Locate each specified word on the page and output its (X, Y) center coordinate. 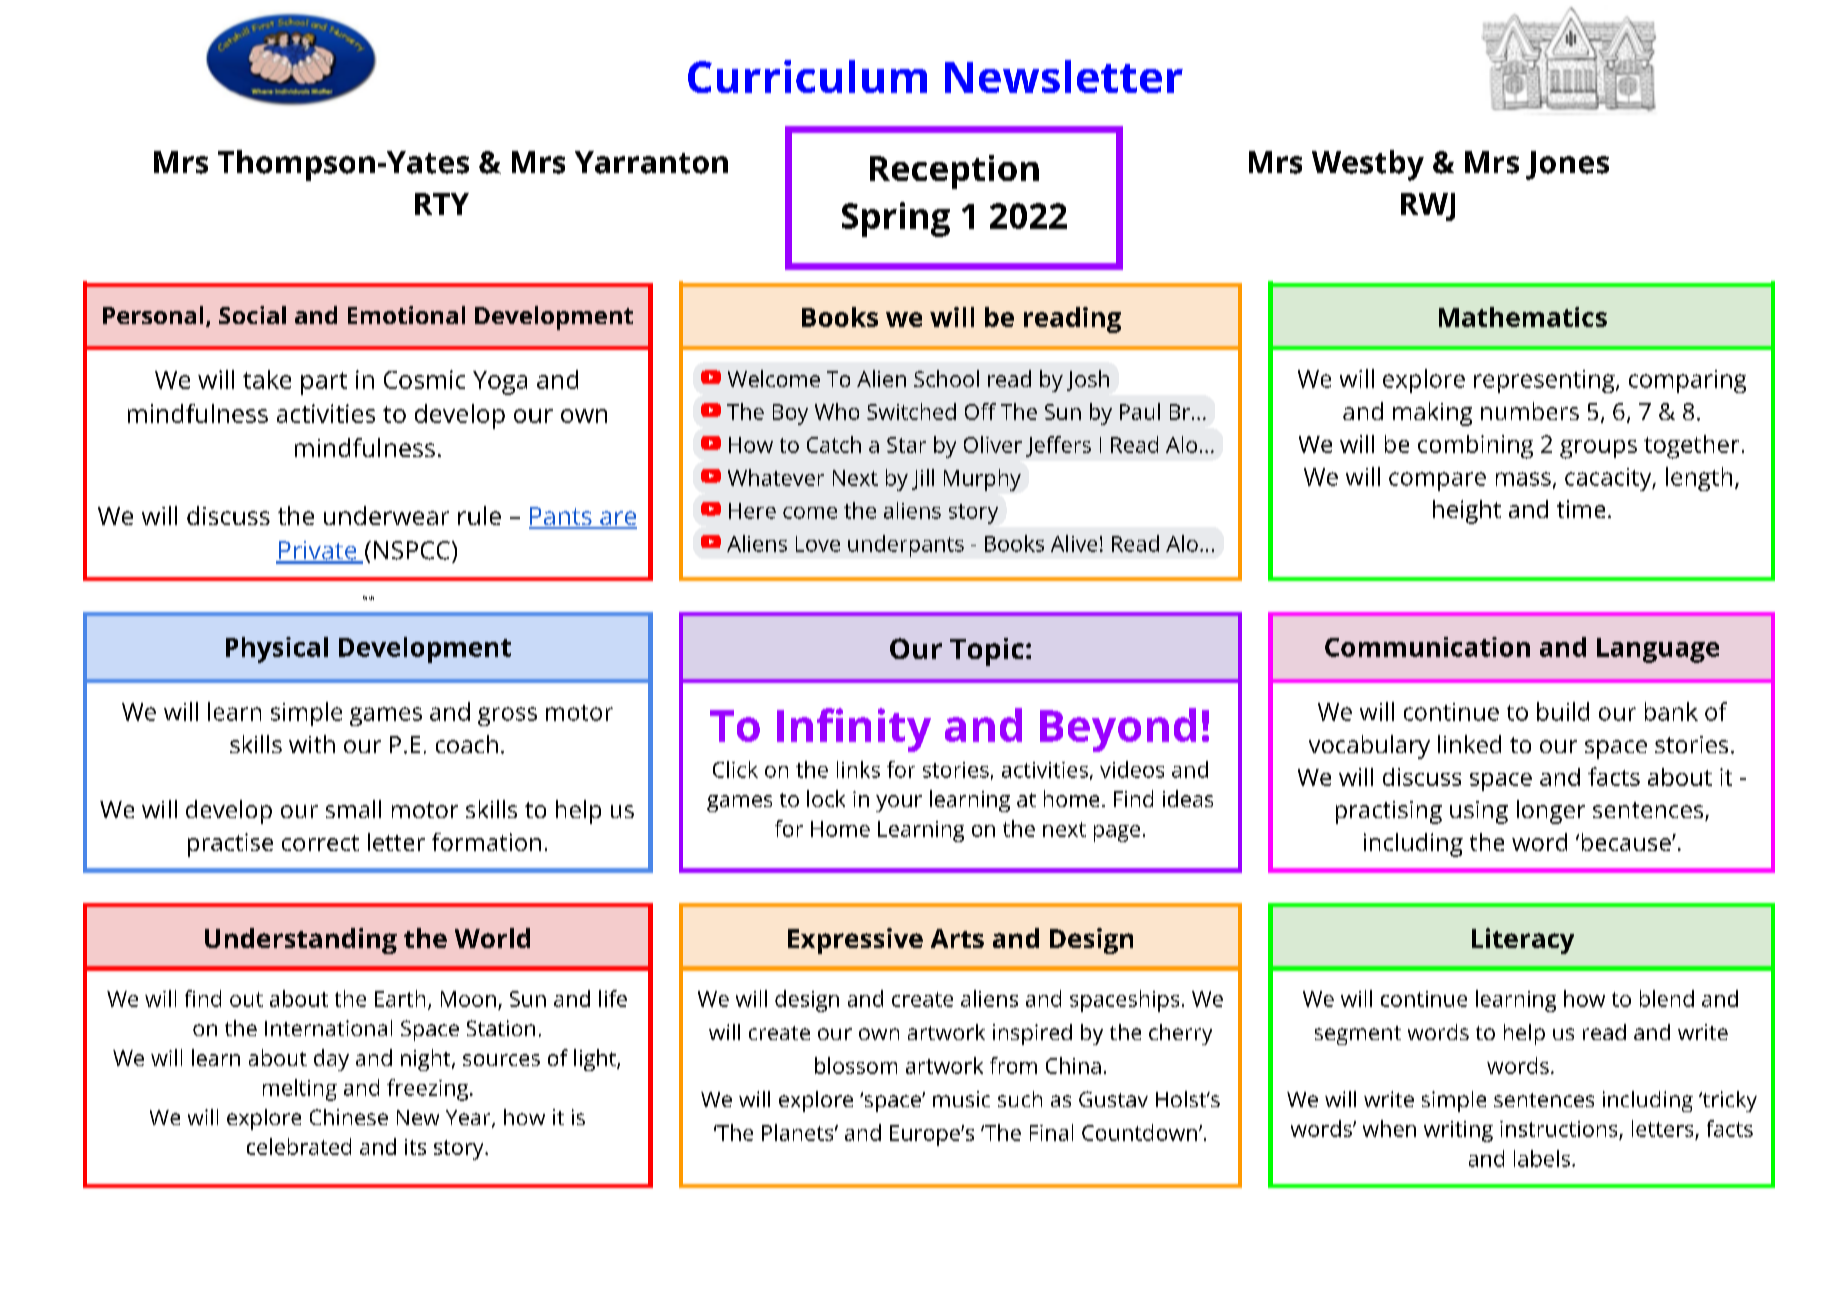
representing (1545, 381)
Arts (957, 938)
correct (320, 843)
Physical (277, 650)
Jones (1567, 165)
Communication (1427, 647)
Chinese (349, 1117)
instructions (1558, 1129)
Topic (987, 652)
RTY (442, 204)
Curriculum (807, 76)
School (946, 378)
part (324, 383)
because (1627, 842)
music (961, 1099)
